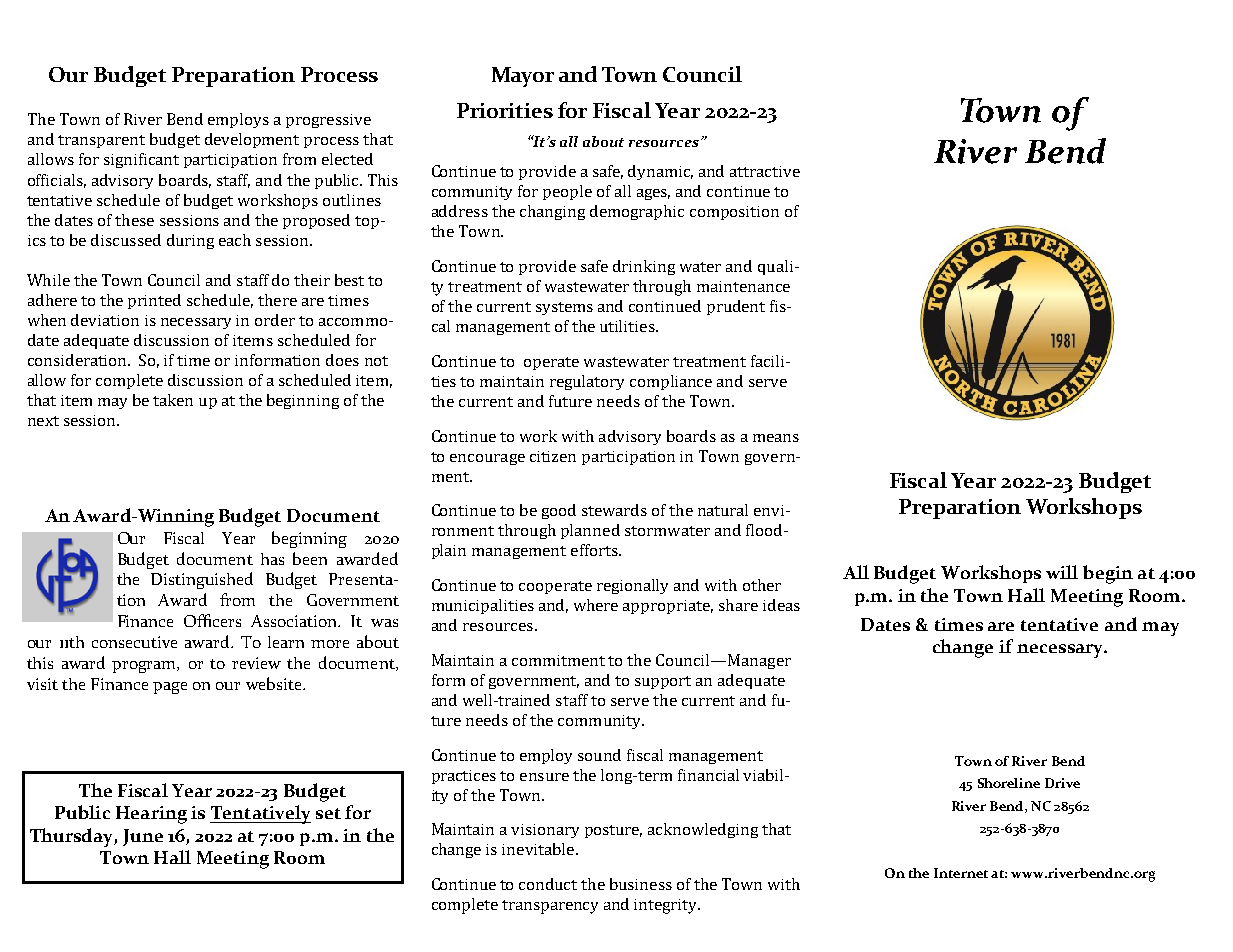 The image size is (1233, 952). Describe the element at coordinates (641, 884) in the page. I see `business` at that location.
